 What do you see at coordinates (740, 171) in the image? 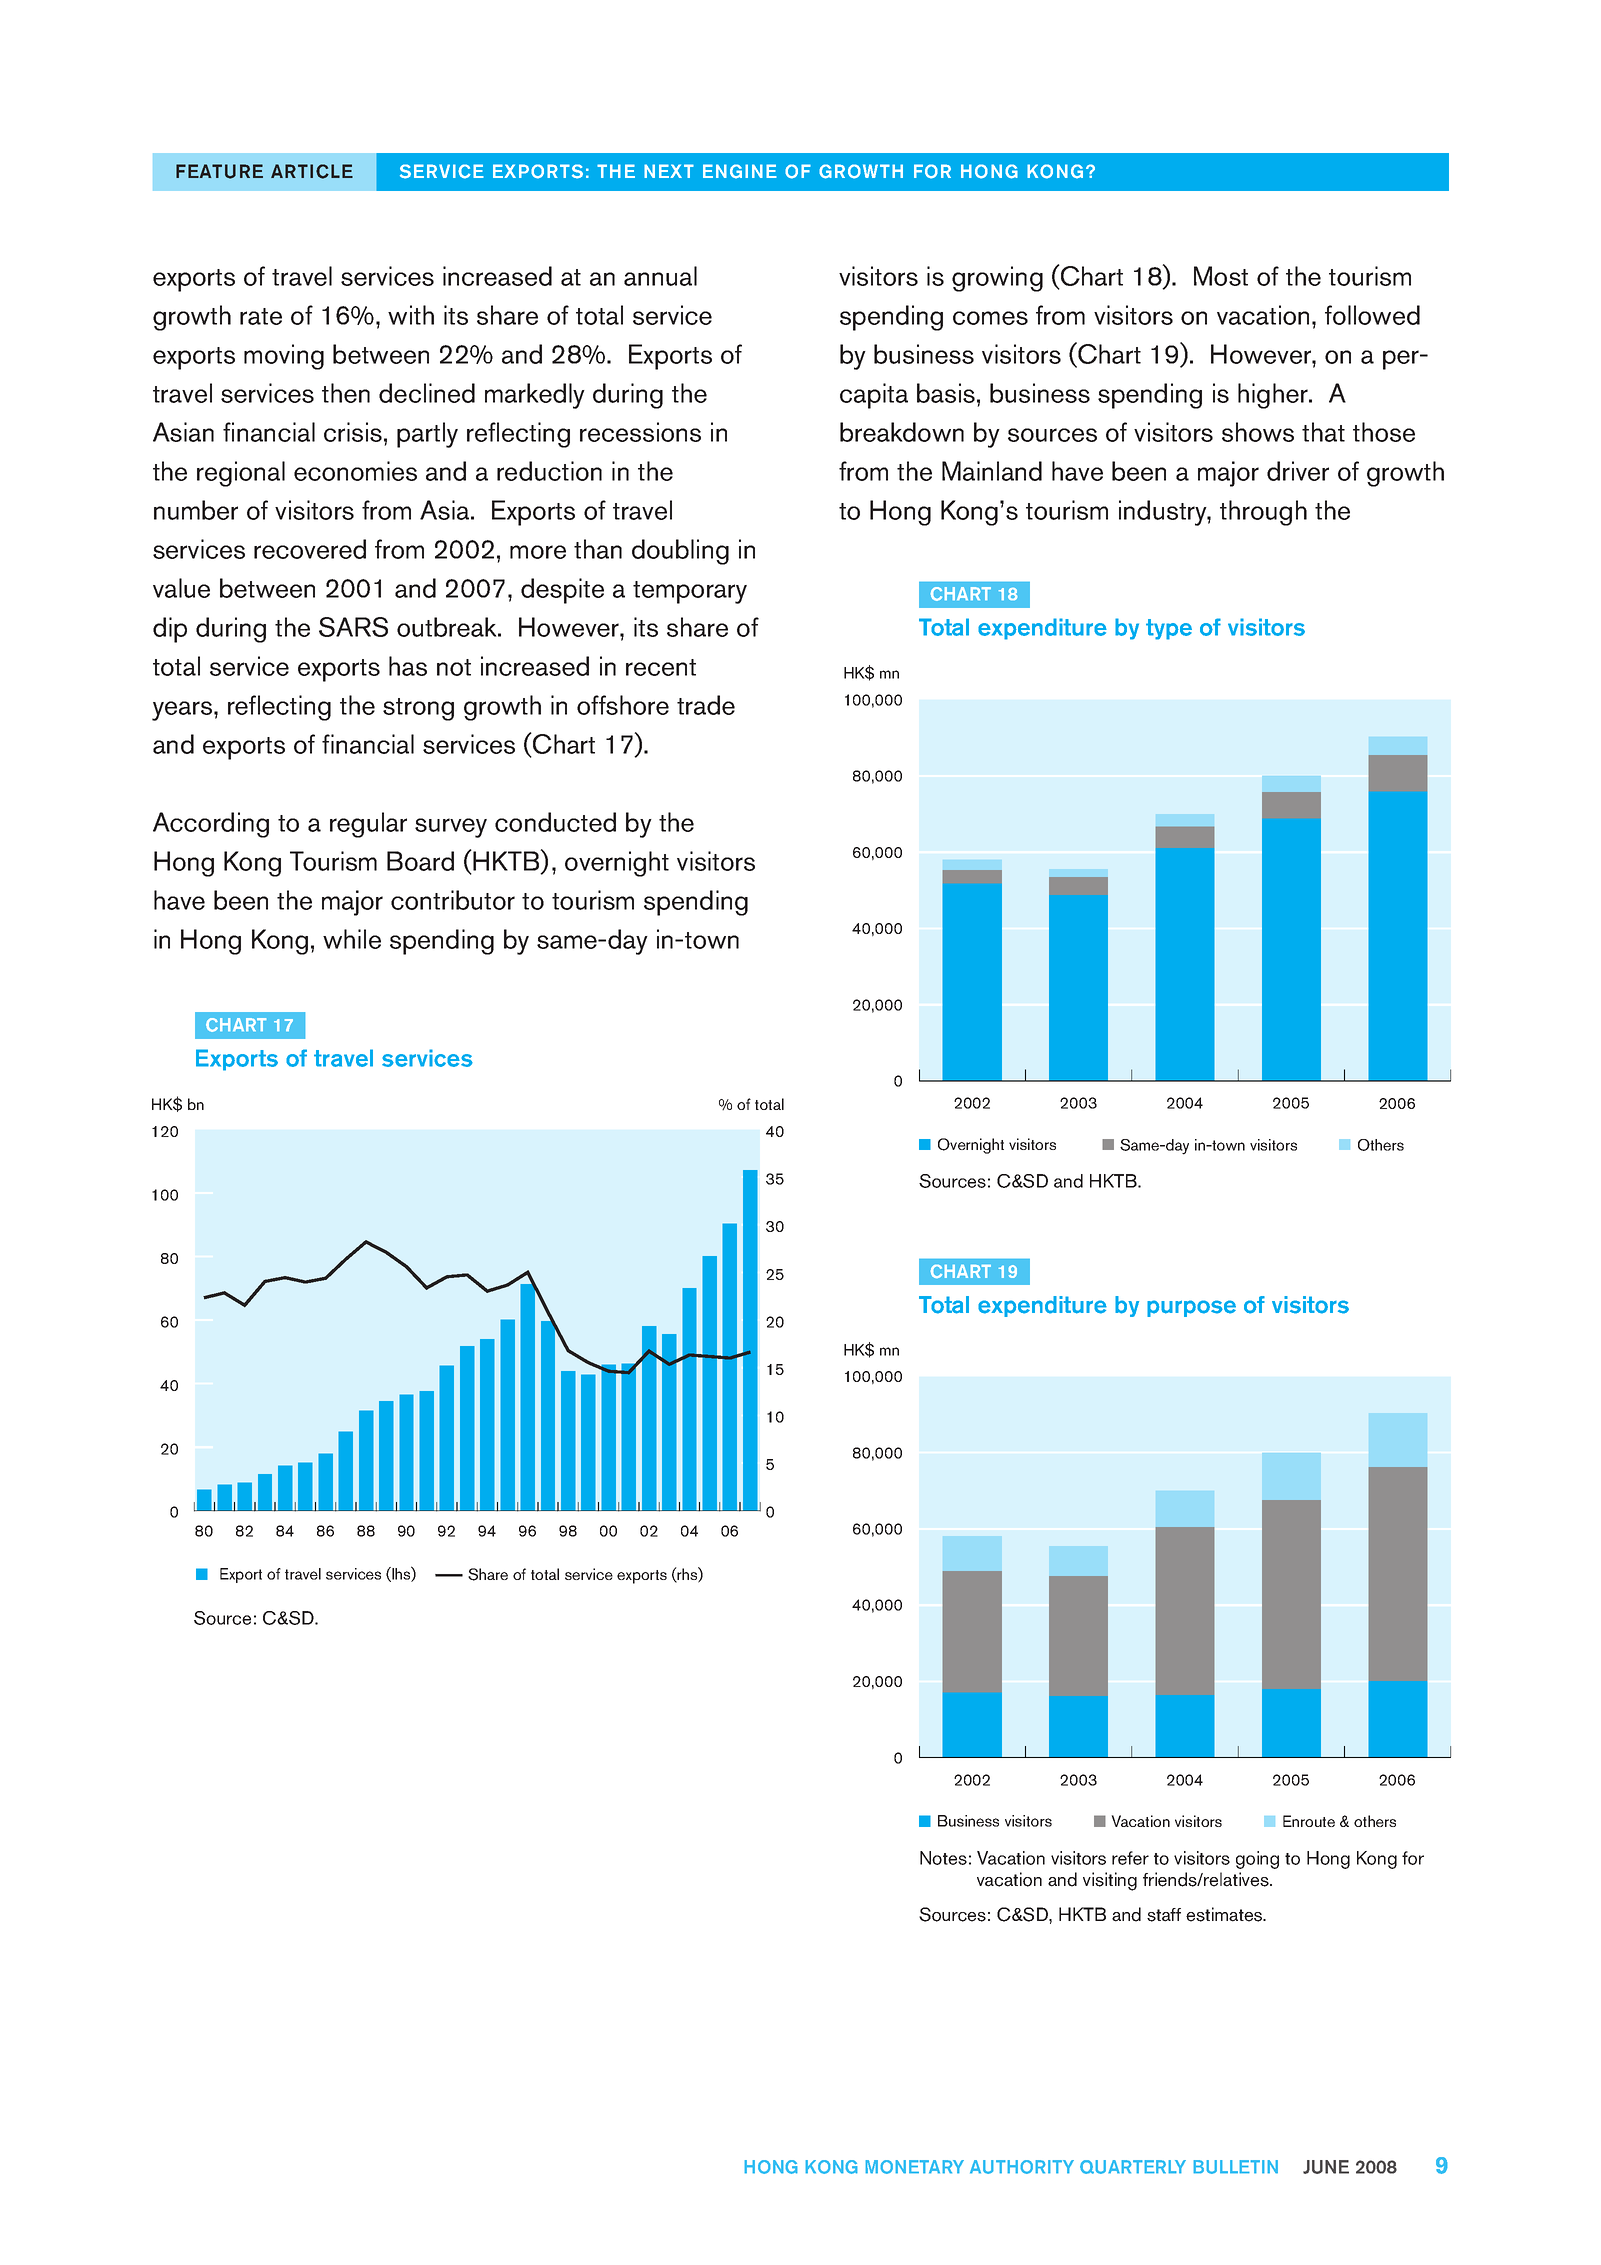
I see `ENGINE` at bounding box center [740, 171].
